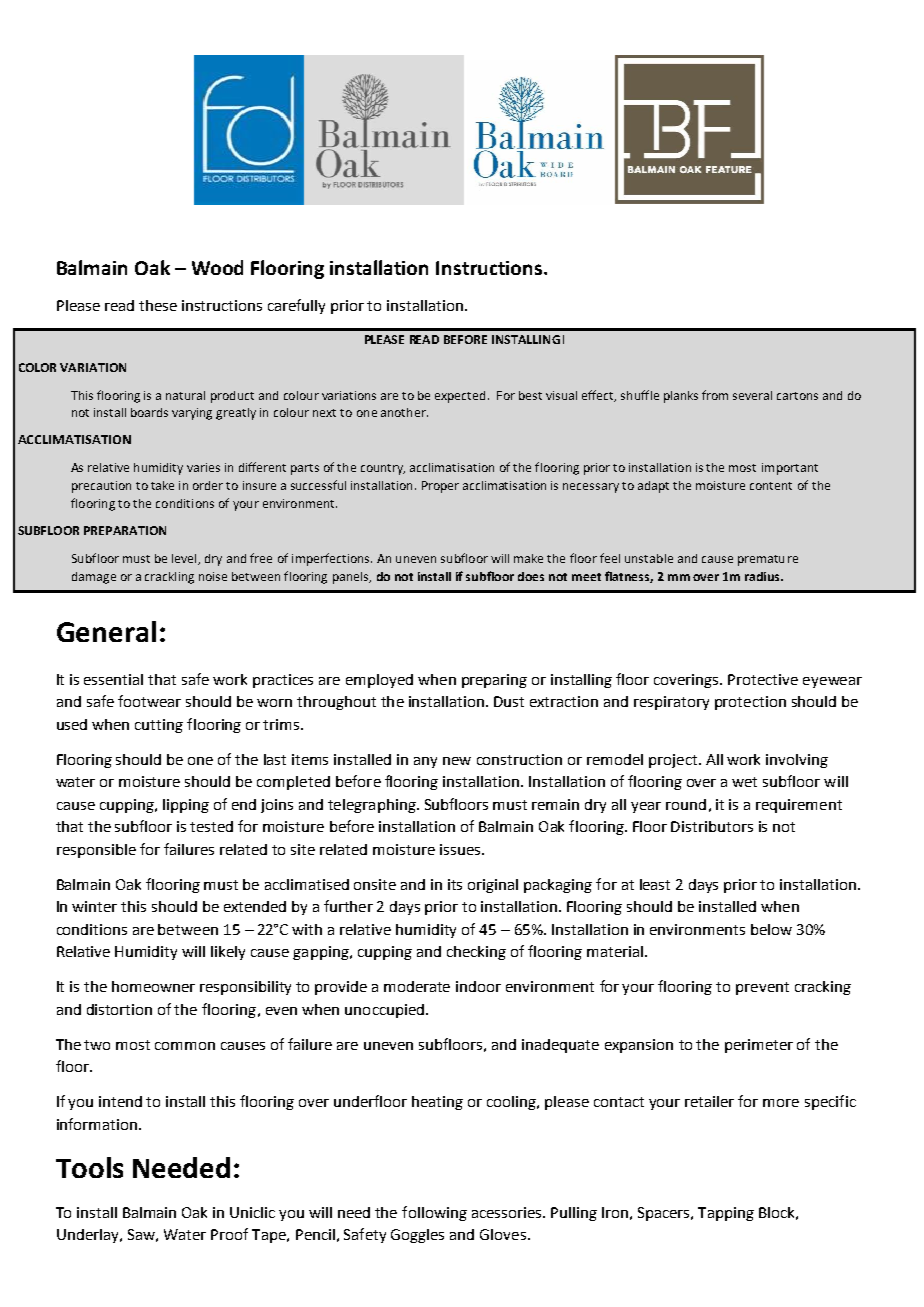 The width and height of the page is (924, 1307). I want to click on Underlay, so click(89, 1236).
